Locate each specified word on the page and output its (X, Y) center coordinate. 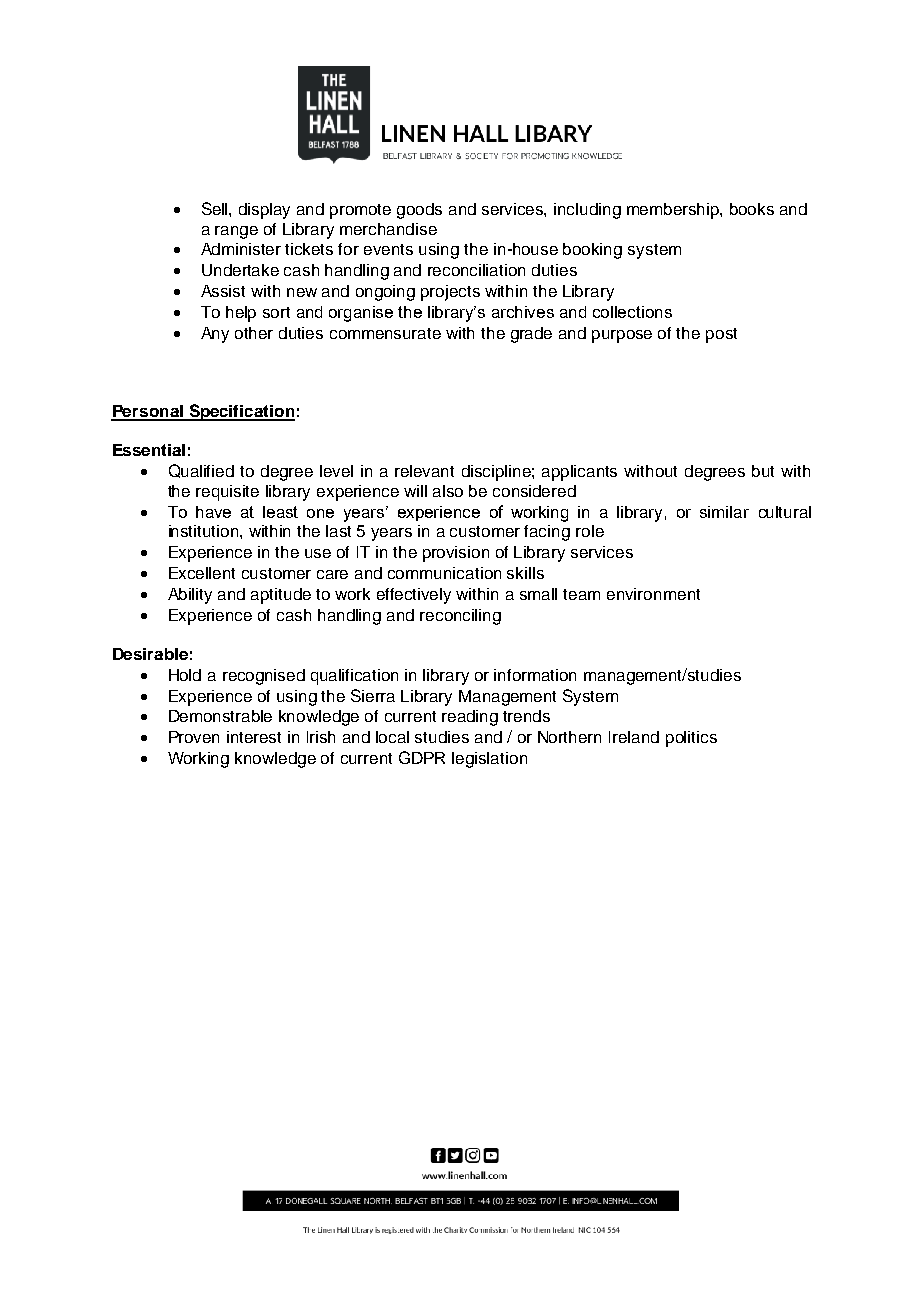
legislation (489, 760)
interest (254, 737)
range (236, 232)
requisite (227, 493)
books (752, 209)
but (763, 471)
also (448, 491)
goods (419, 211)
